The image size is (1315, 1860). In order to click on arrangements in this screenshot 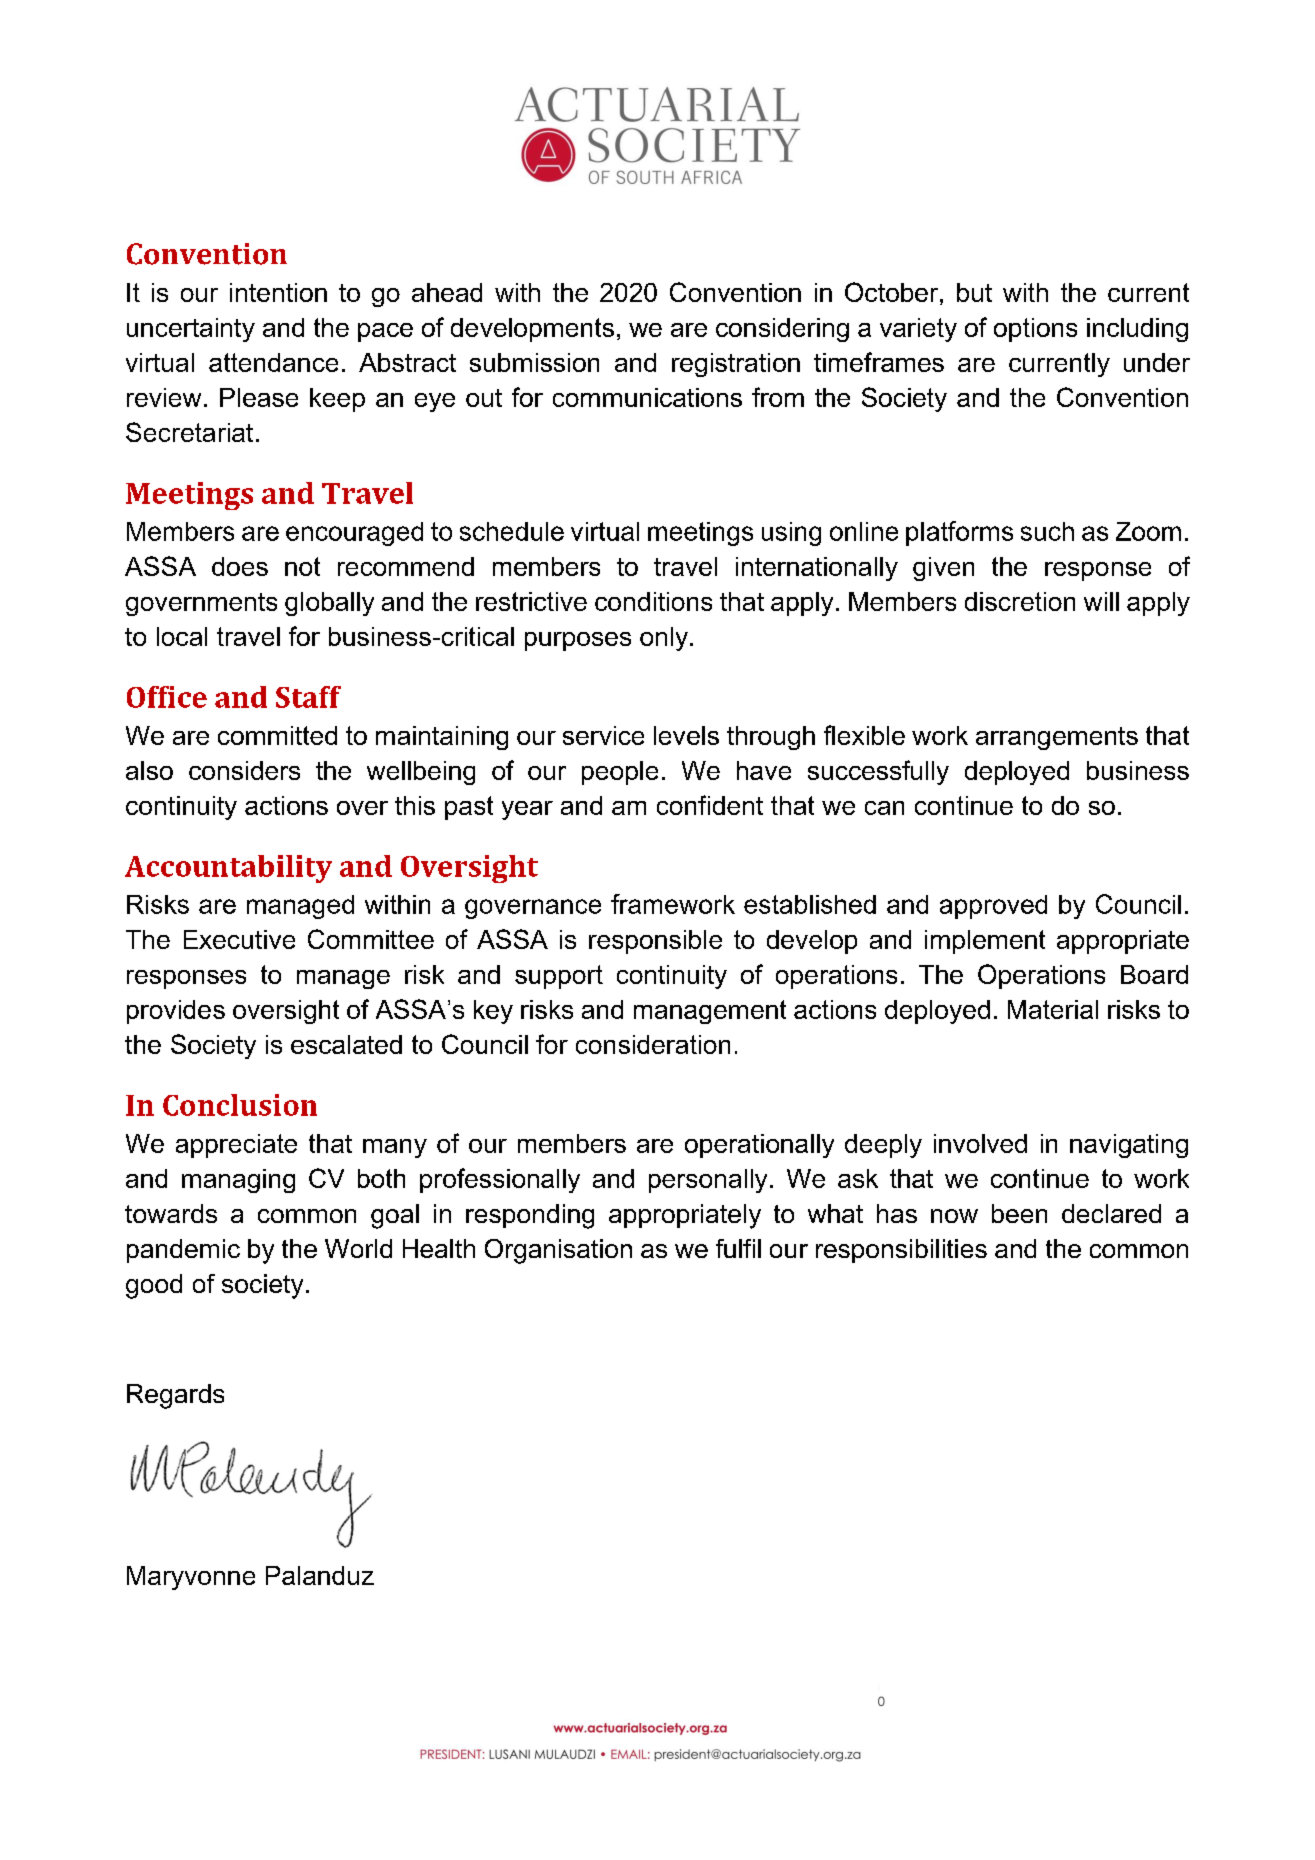, I will do `click(1057, 738)`.
